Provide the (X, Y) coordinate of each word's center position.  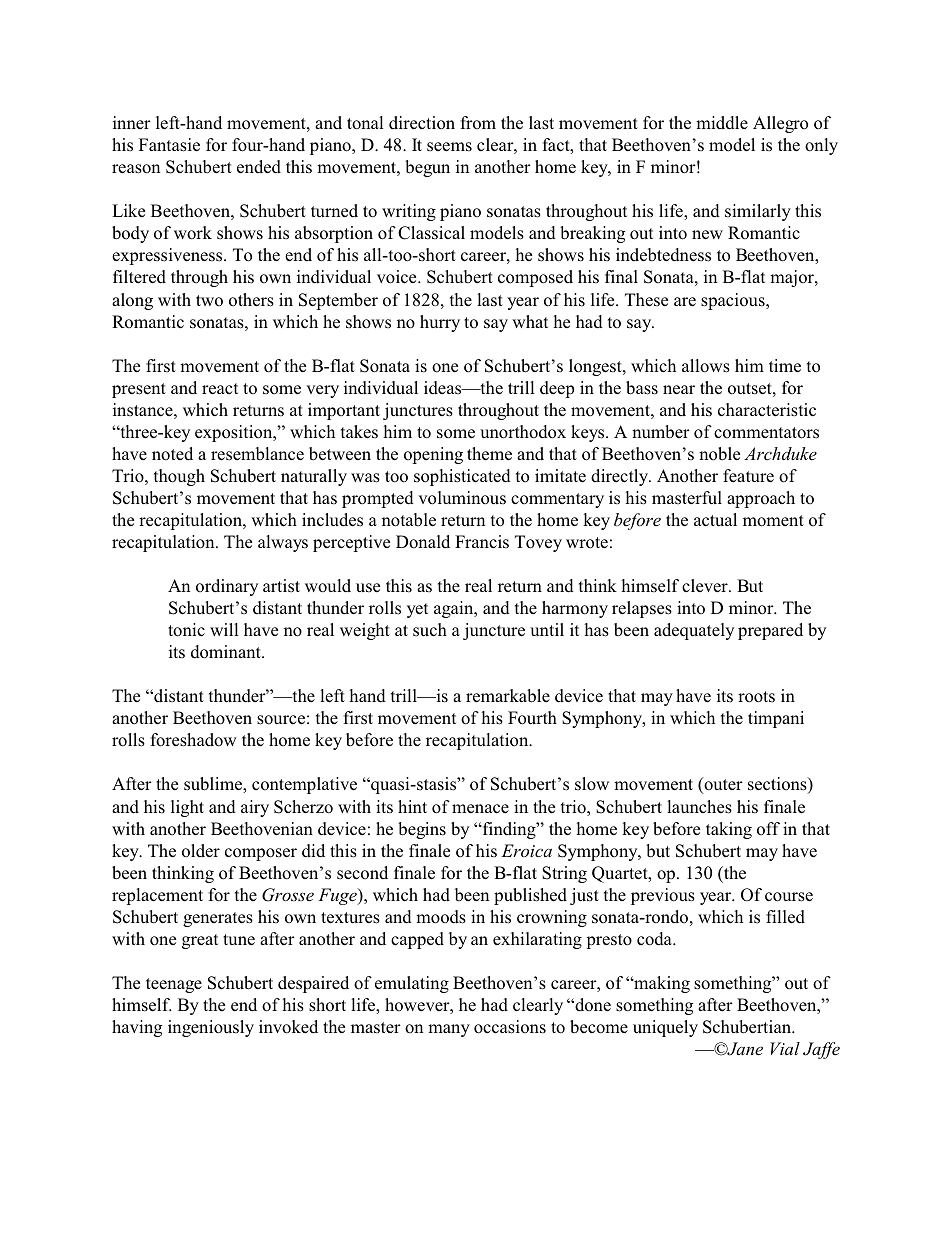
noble (719, 454)
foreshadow (194, 740)
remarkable (508, 696)
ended (259, 167)
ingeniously (211, 1028)
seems (449, 147)
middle (722, 123)
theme (489, 454)
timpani (776, 719)
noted (172, 454)
